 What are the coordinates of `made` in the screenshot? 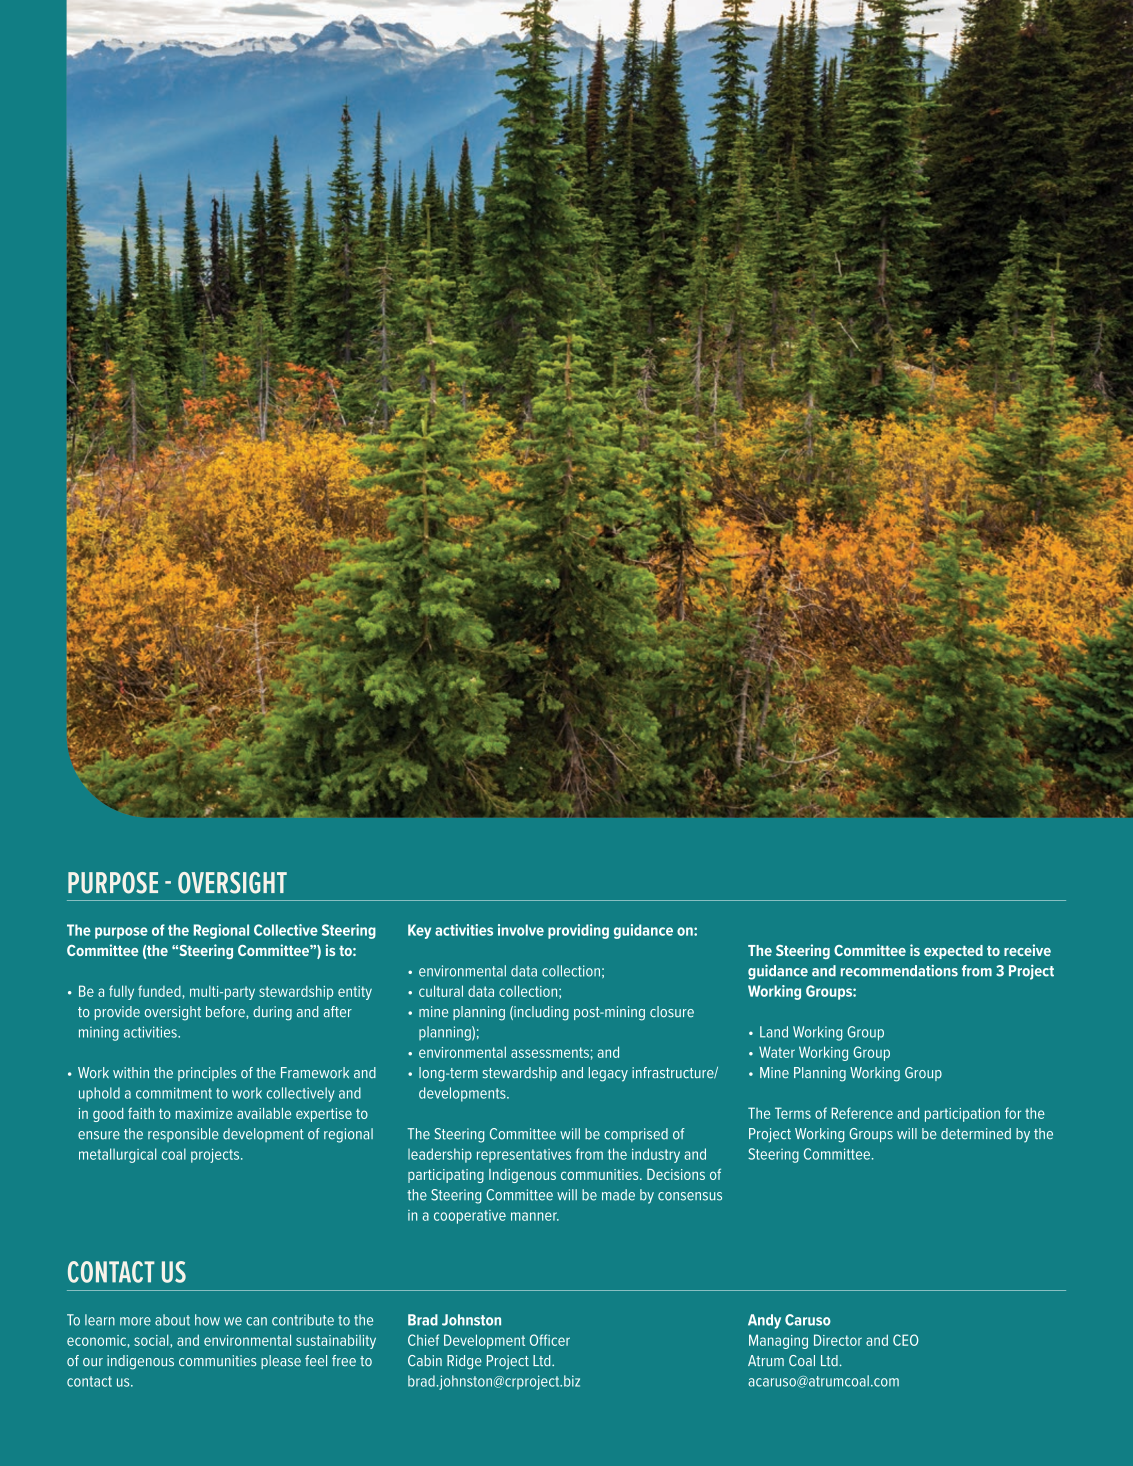 It's located at (618, 1195).
